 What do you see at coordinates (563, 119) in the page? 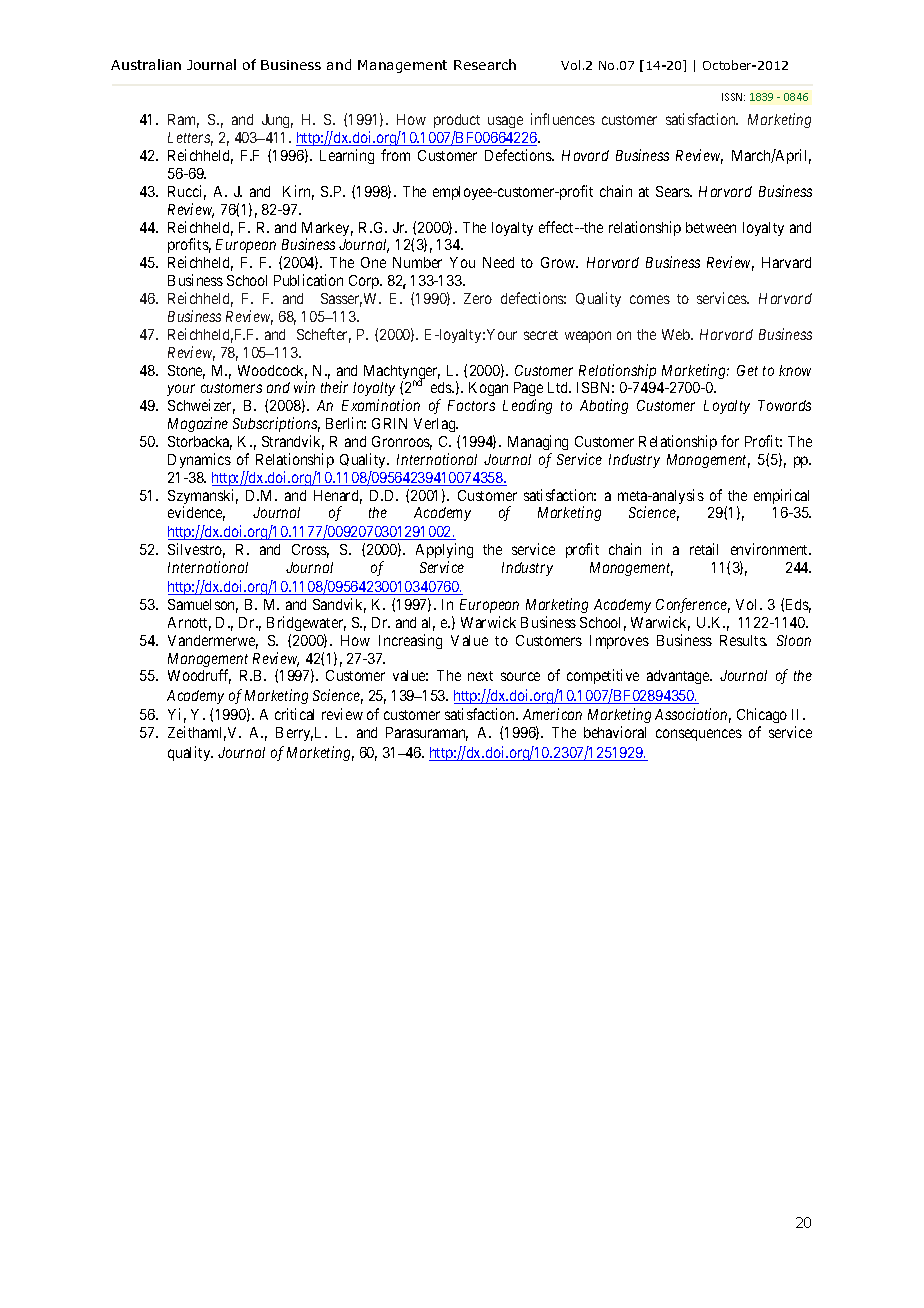
I see `influences` at bounding box center [563, 119].
